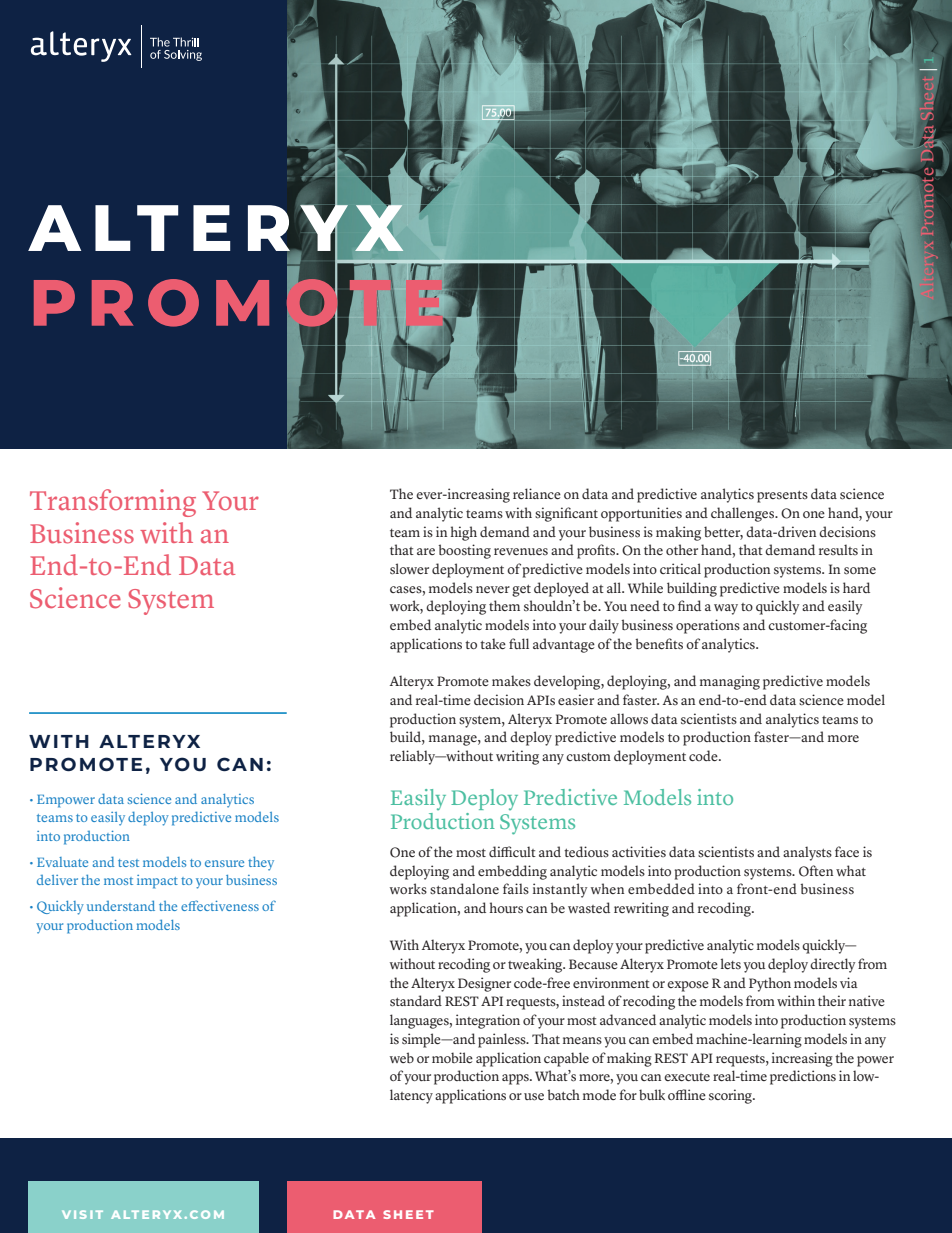 This screenshot has width=952, height=1233. What do you see at coordinates (402, 1058) in the screenshot?
I see `web` at bounding box center [402, 1058].
